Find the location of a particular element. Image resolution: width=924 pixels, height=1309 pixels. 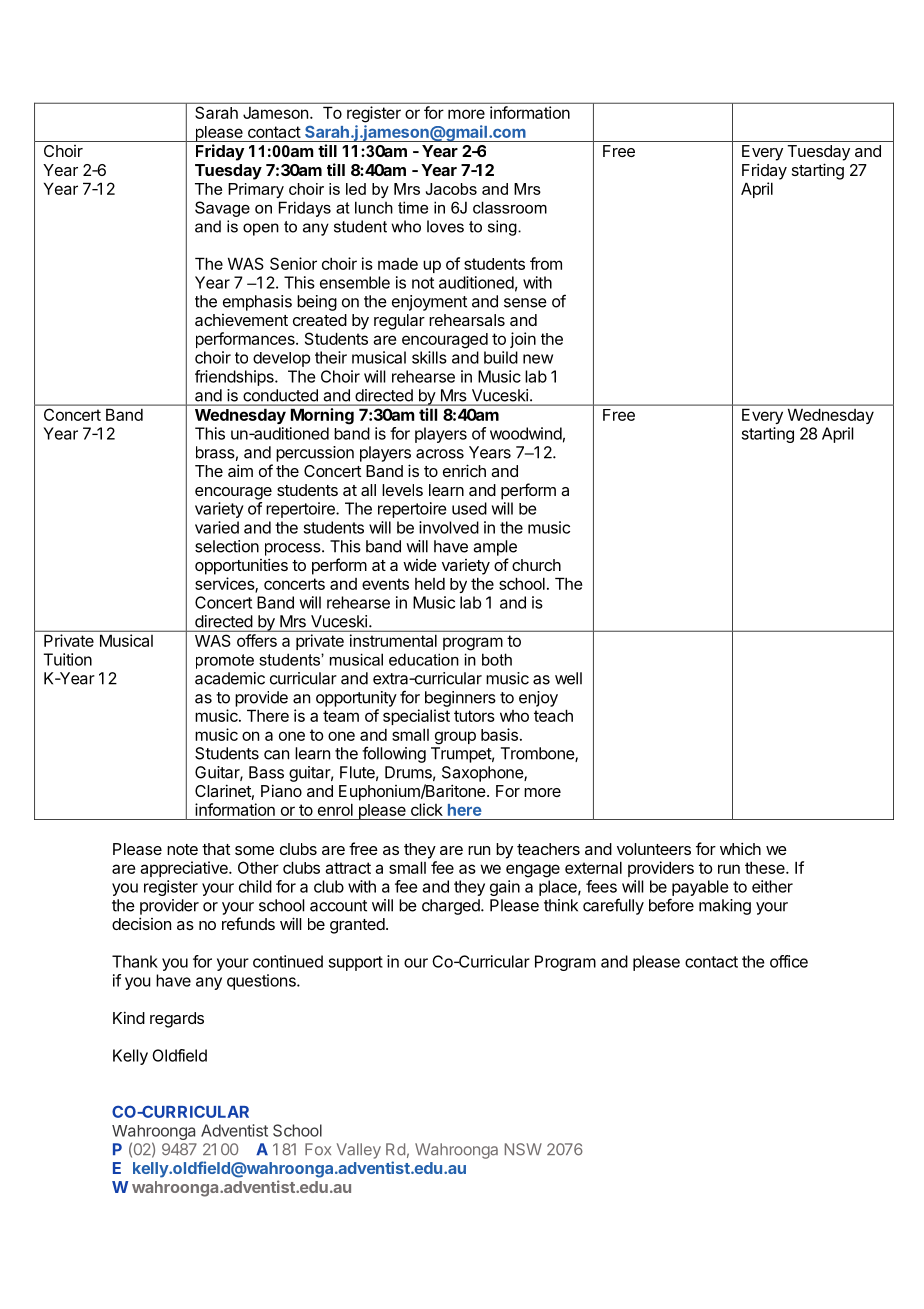

charged is located at coordinates (452, 907).
